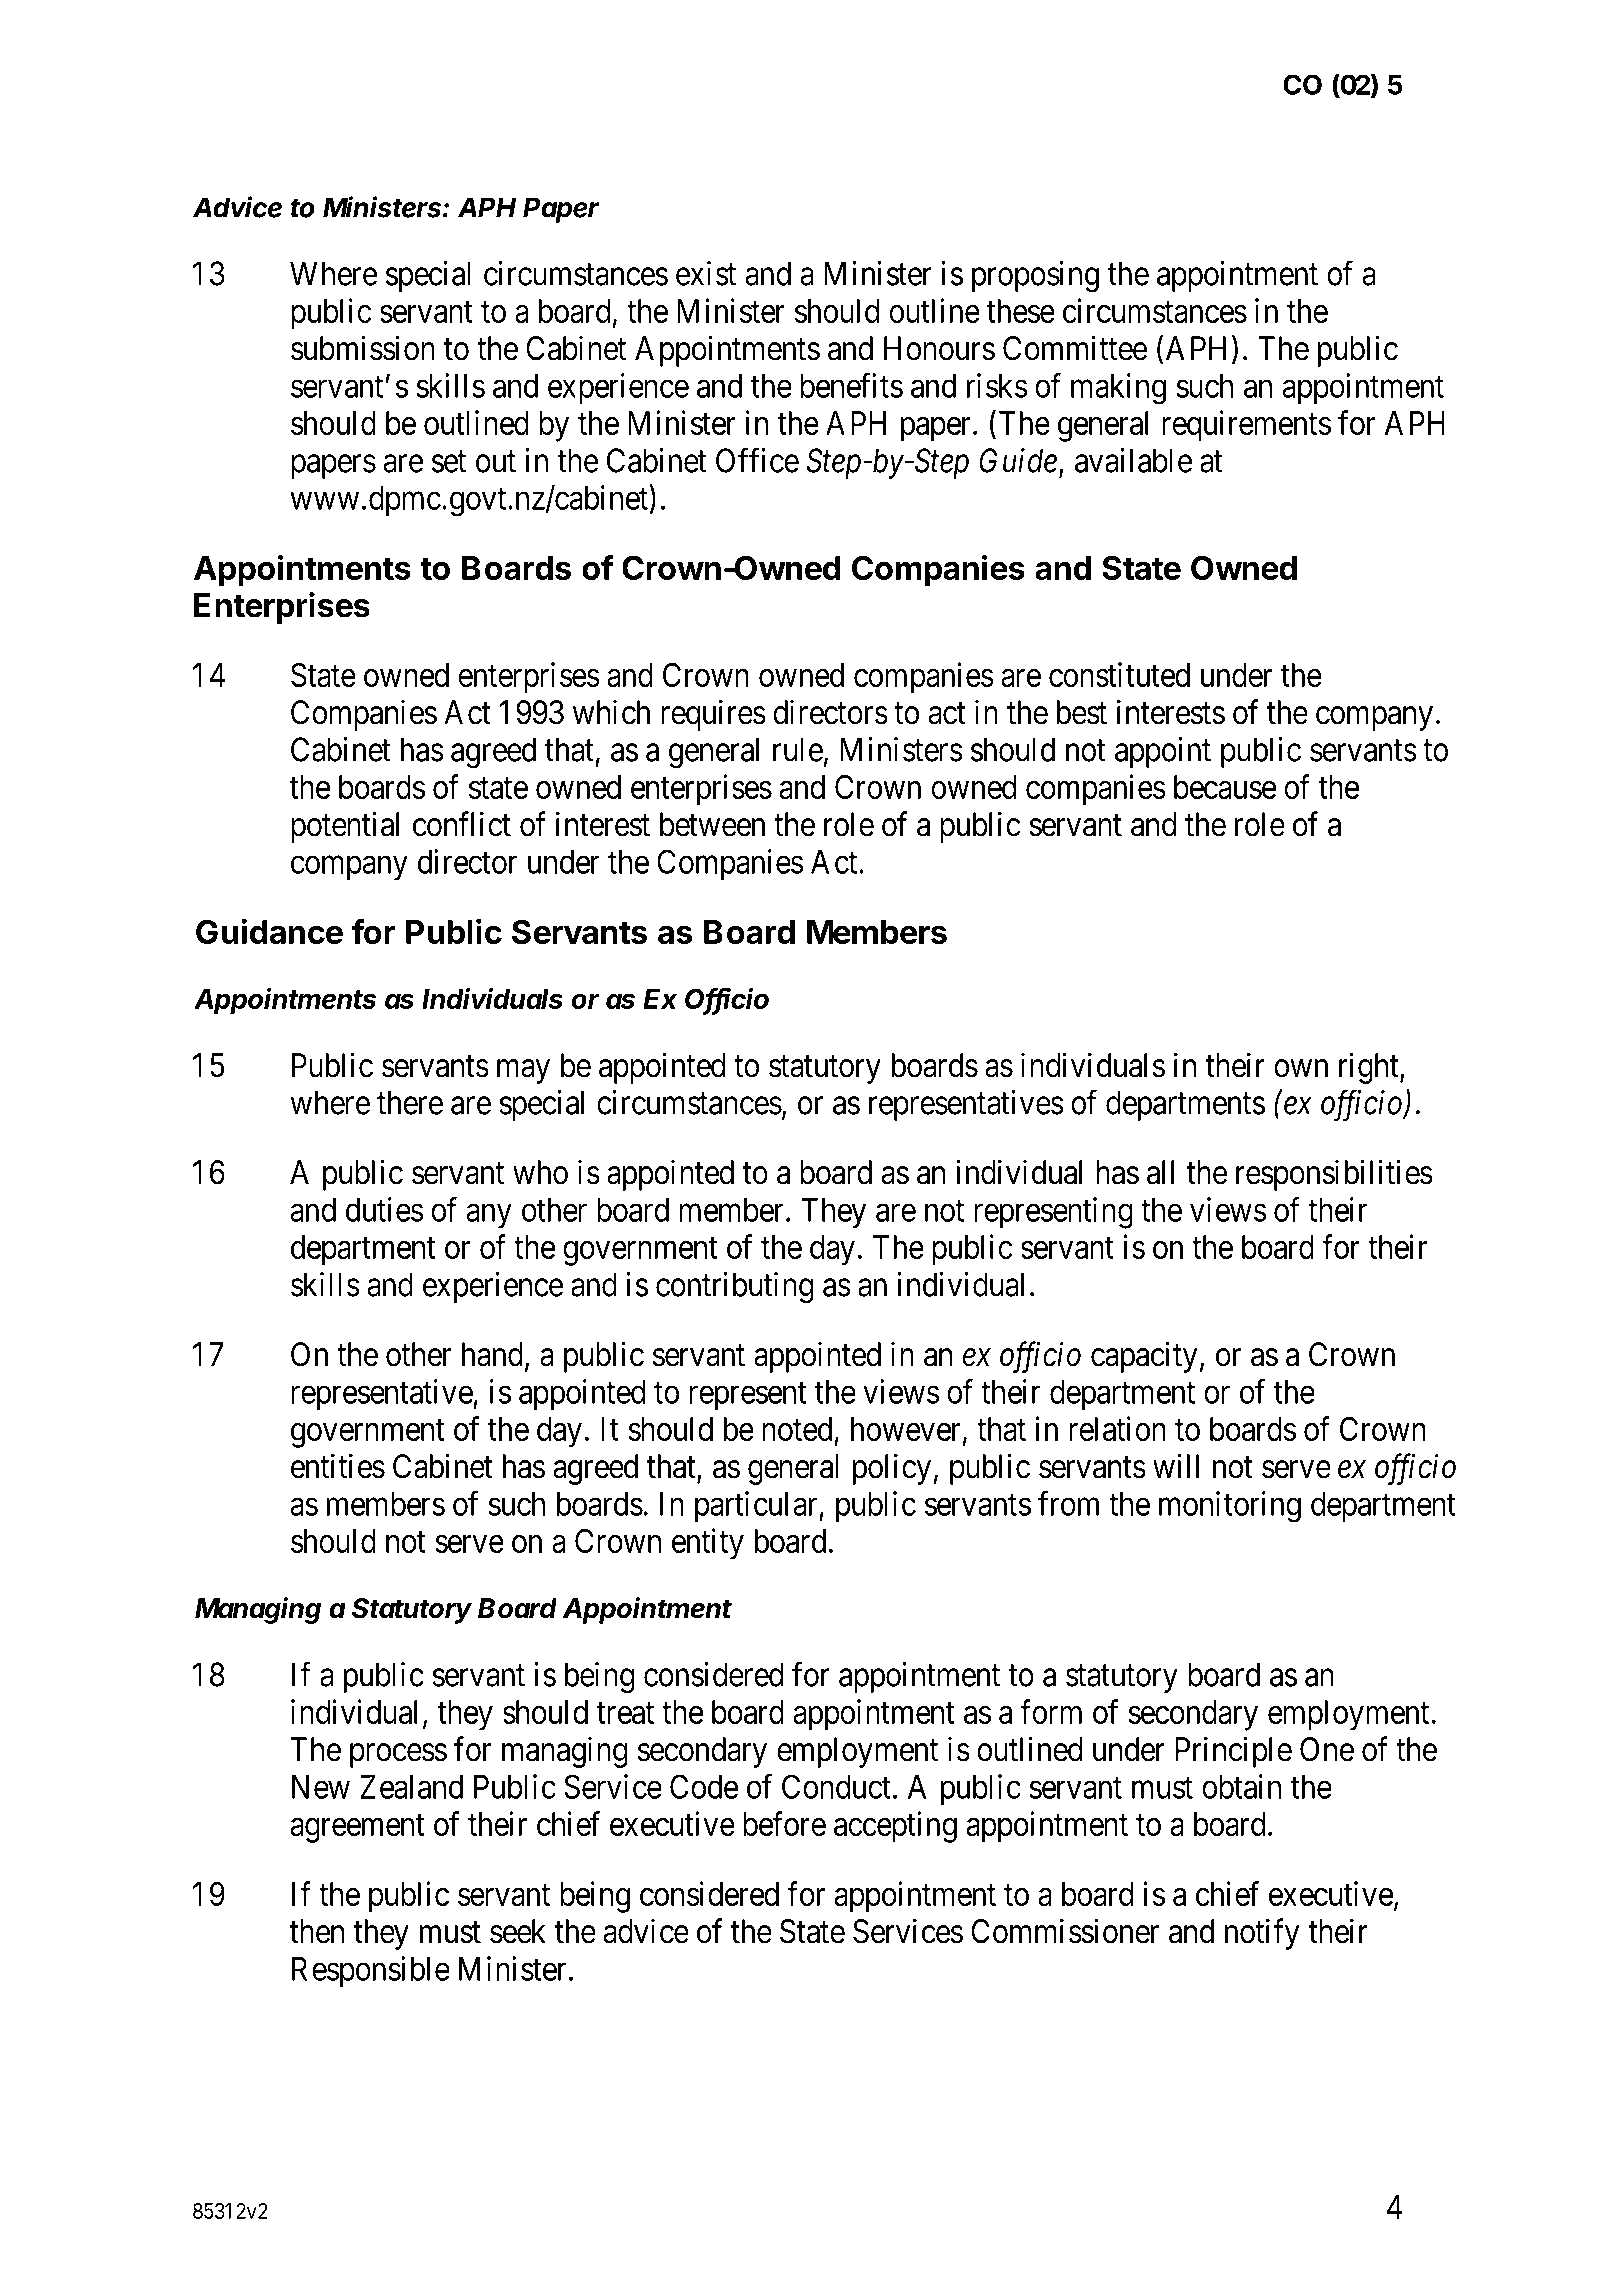 The width and height of the image is (1612, 2280). Describe the element at coordinates (363, 348) in the image. I see `submission` at that location.
